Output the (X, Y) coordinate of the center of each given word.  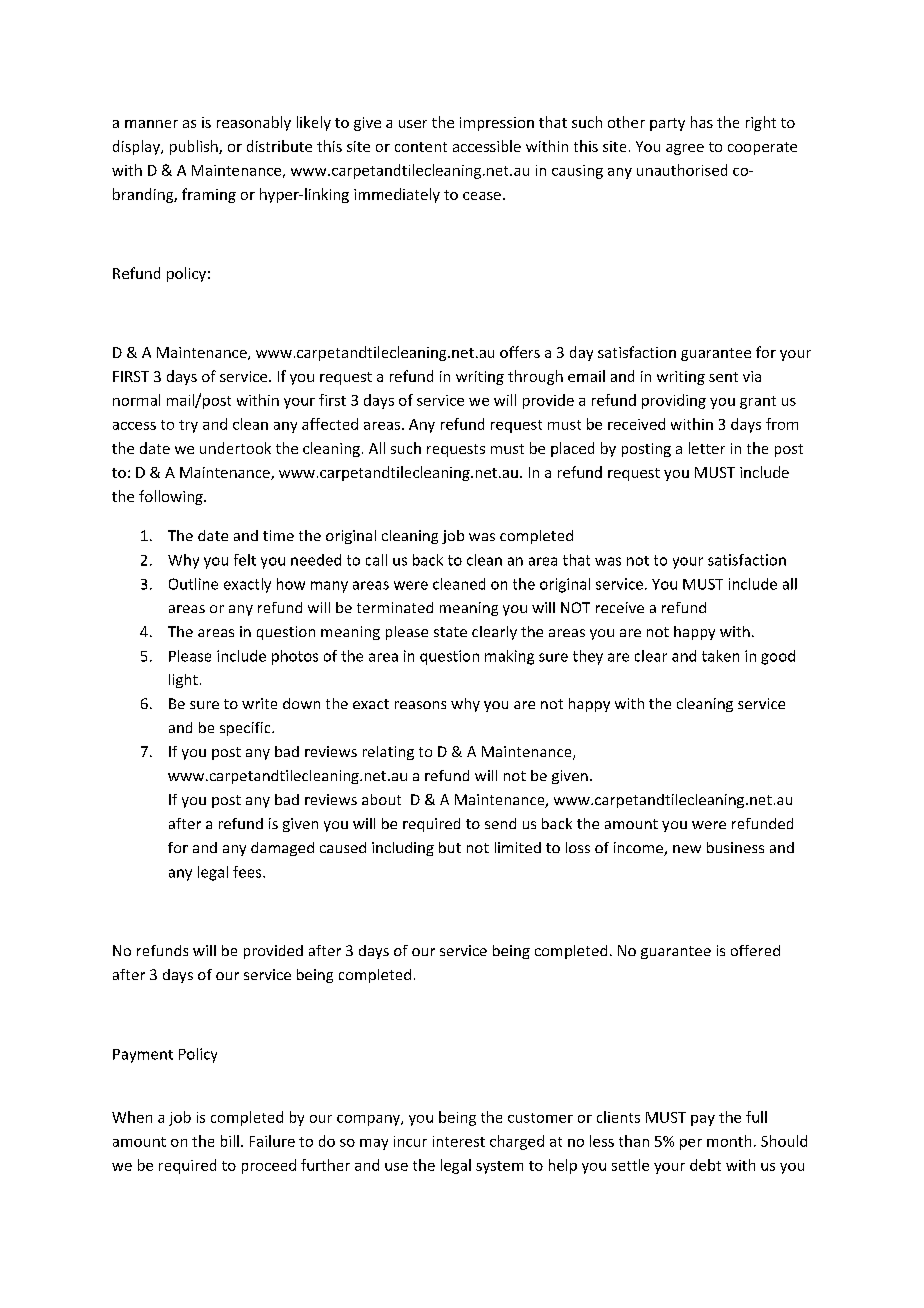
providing (674, 401)
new (687, 849)
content (421, 147)
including (403, 849)
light (183, 681)
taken (720, 656)
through (535, 377)
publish (195, 147)
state (450, 632)
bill (230, 1141)
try (188, 426)
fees (248, 872)
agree (685, 149)
